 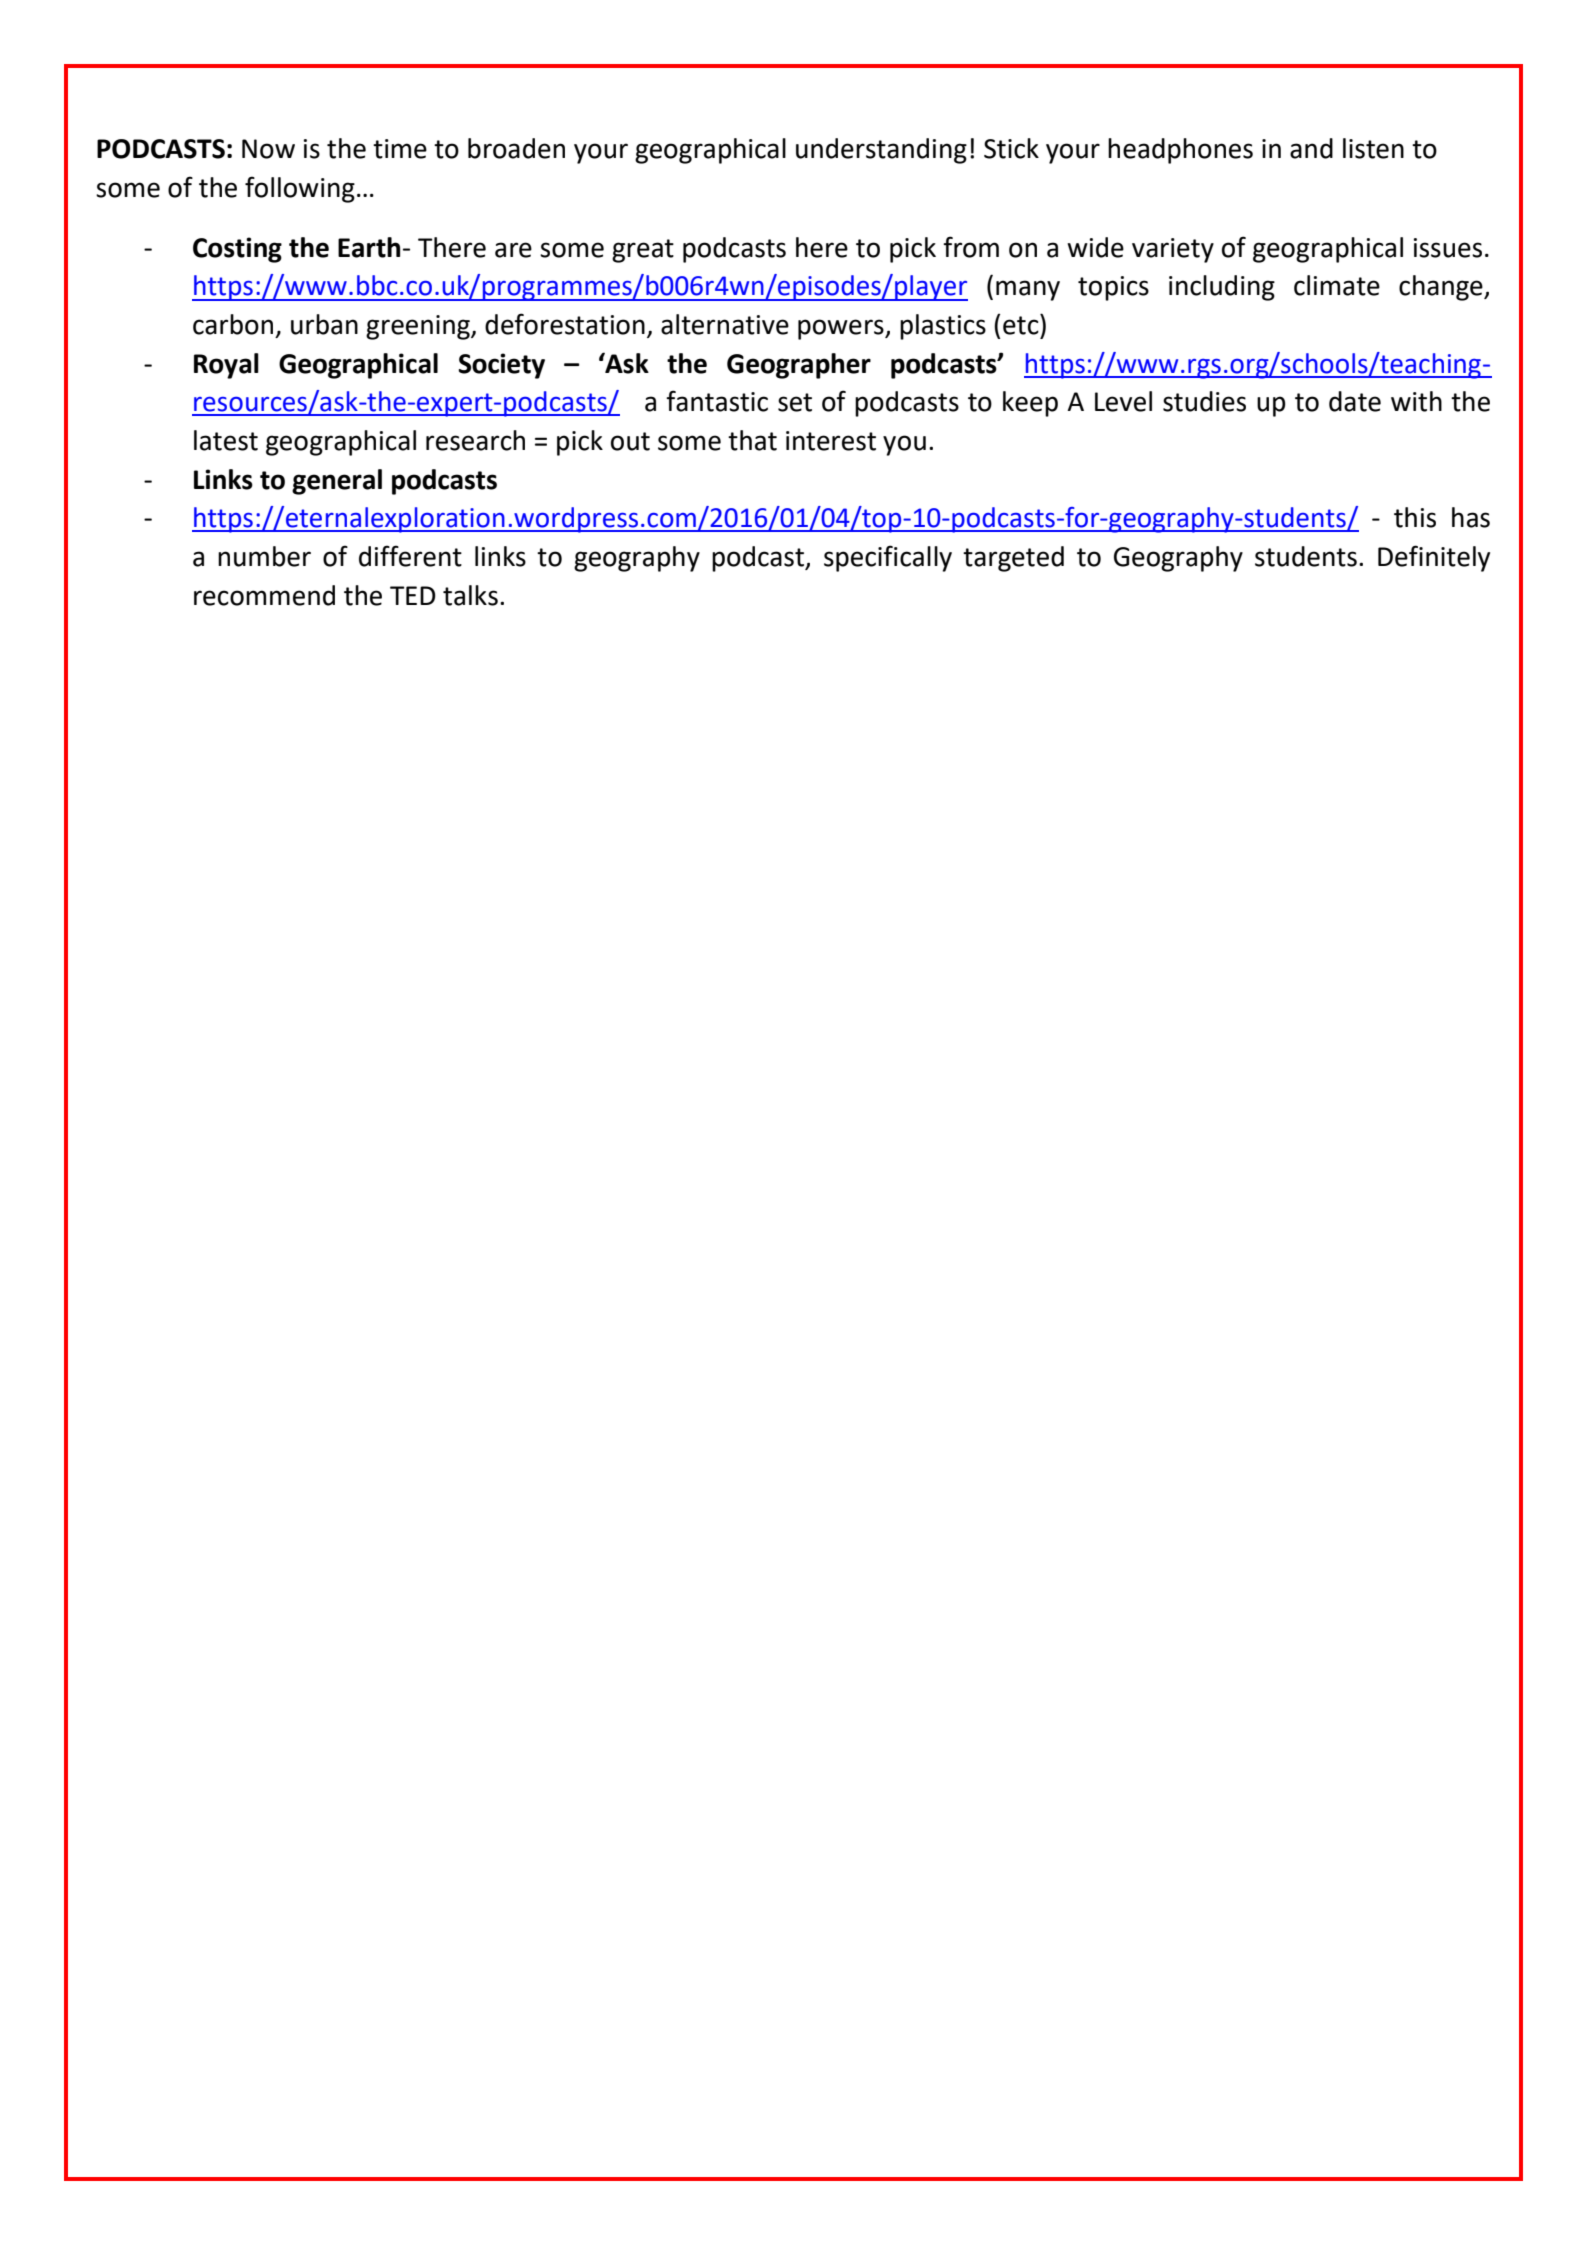 I want to click on research, so click(x=475, y=440).
